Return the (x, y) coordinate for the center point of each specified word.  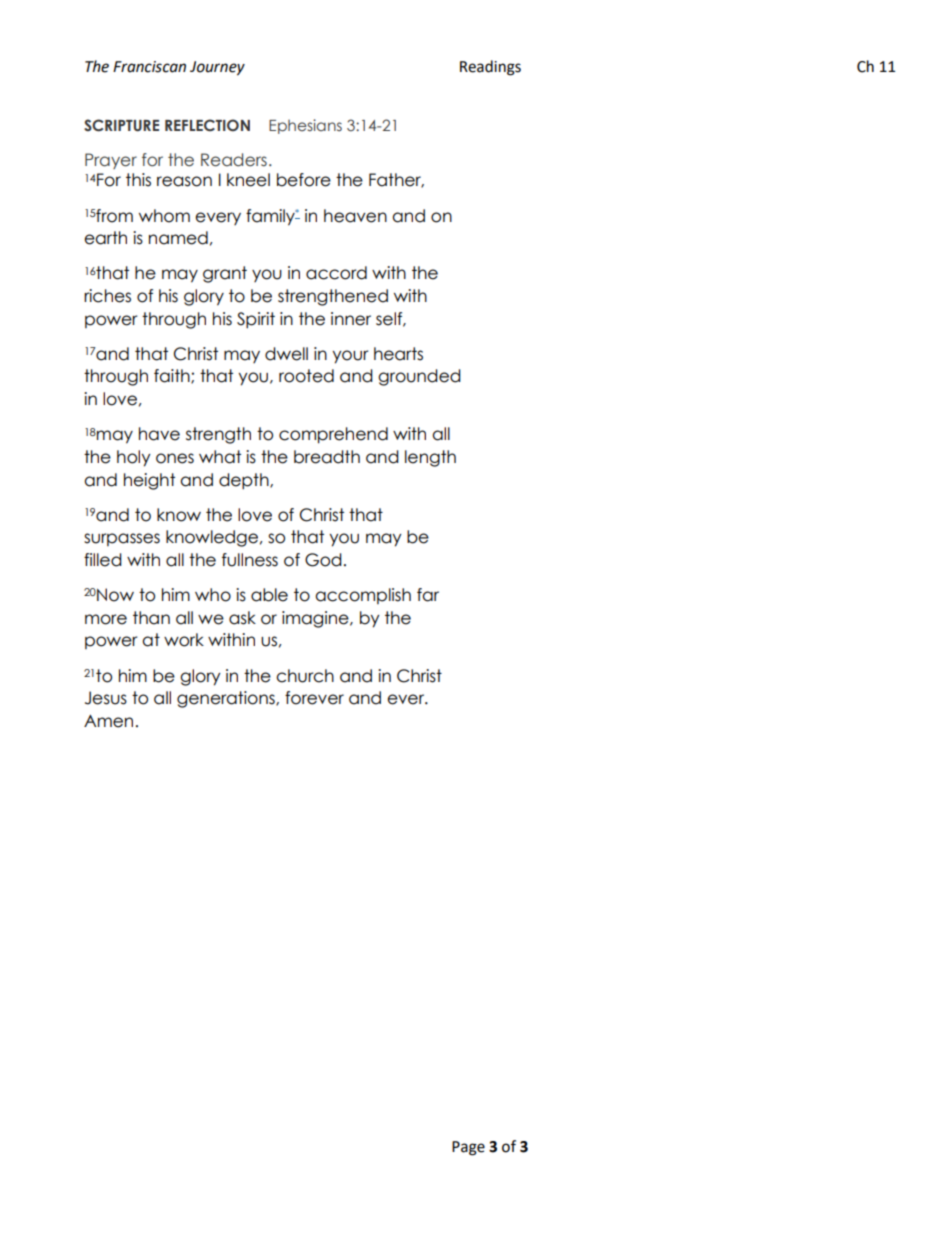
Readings (490, 68)
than (151, 618)
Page (468, 1148)
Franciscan (149, 67)
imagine (316, 619)
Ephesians (305, 126)
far (428, 595)
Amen (108, 721)
